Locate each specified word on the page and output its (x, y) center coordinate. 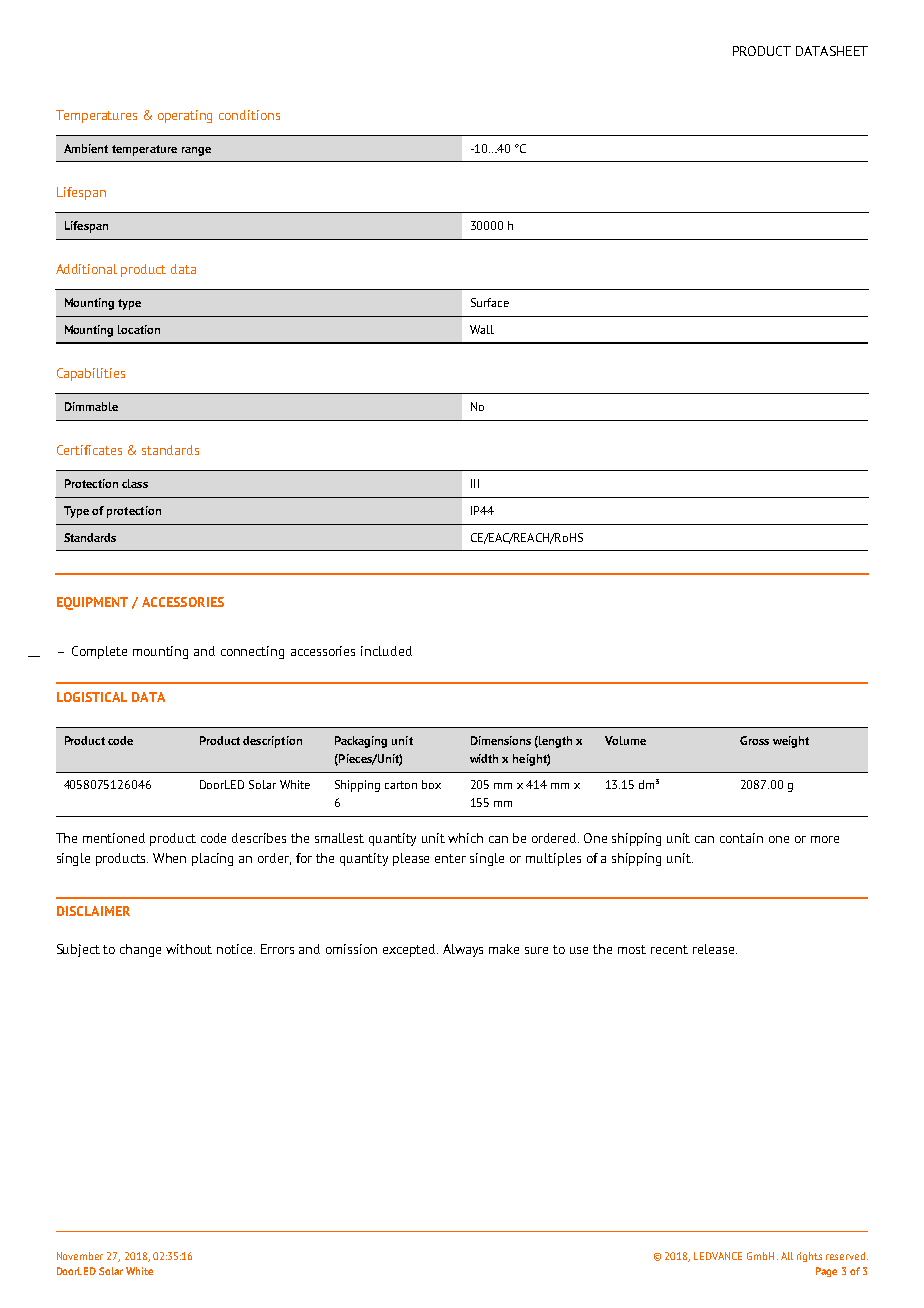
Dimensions (501, 740)
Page (826, 1272)
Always (463, 950)
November (80, 1256)
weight (791, 742)
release (715, 949)
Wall (482, 329)
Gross (754, 740)
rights (809, 1257)
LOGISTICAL (92, 697)
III (475, 483)
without (189, 949)
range (196, 151)
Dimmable (91, 406)
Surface (490, 302)
